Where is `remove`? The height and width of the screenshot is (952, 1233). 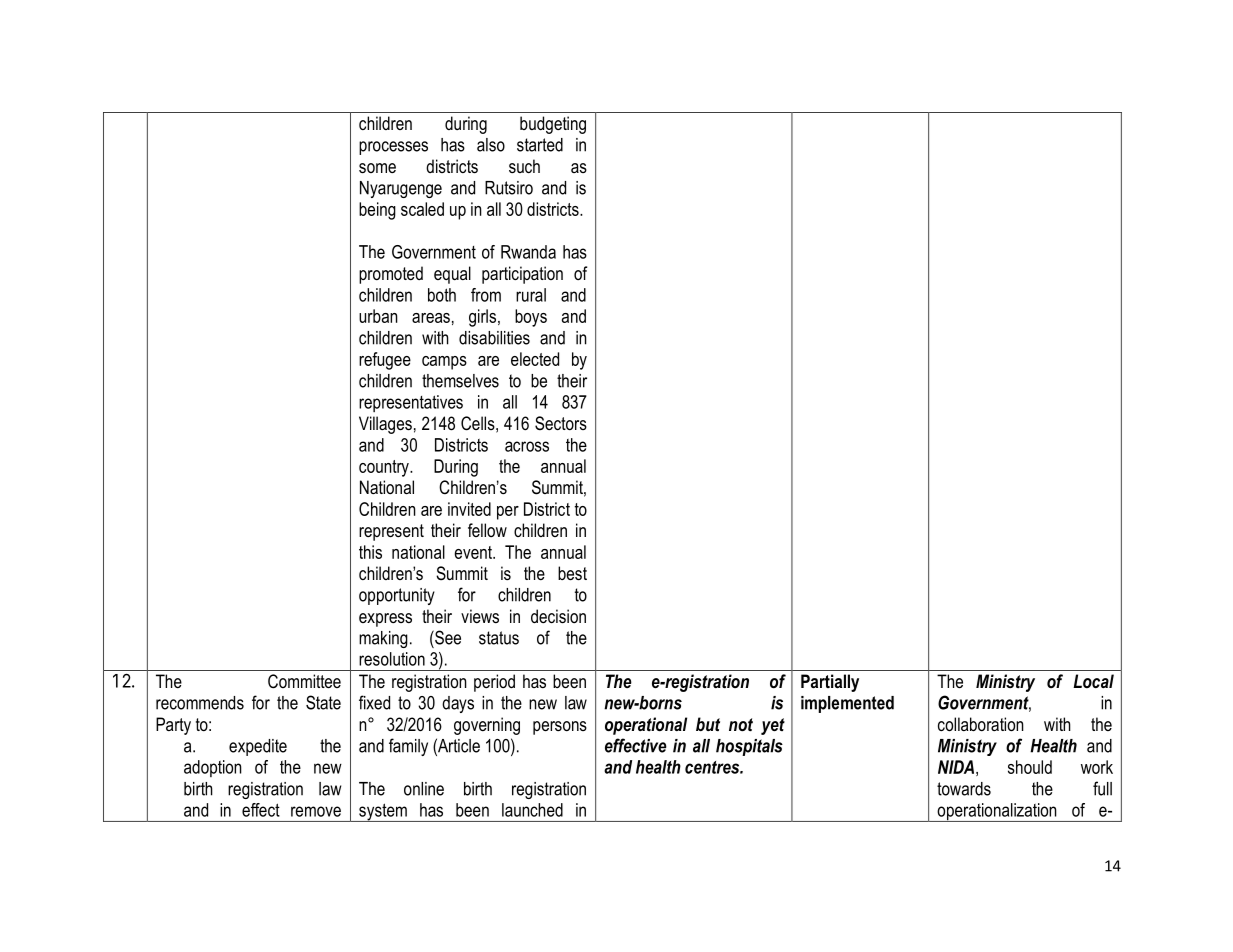 remove is located at coordinates (316, 811).
